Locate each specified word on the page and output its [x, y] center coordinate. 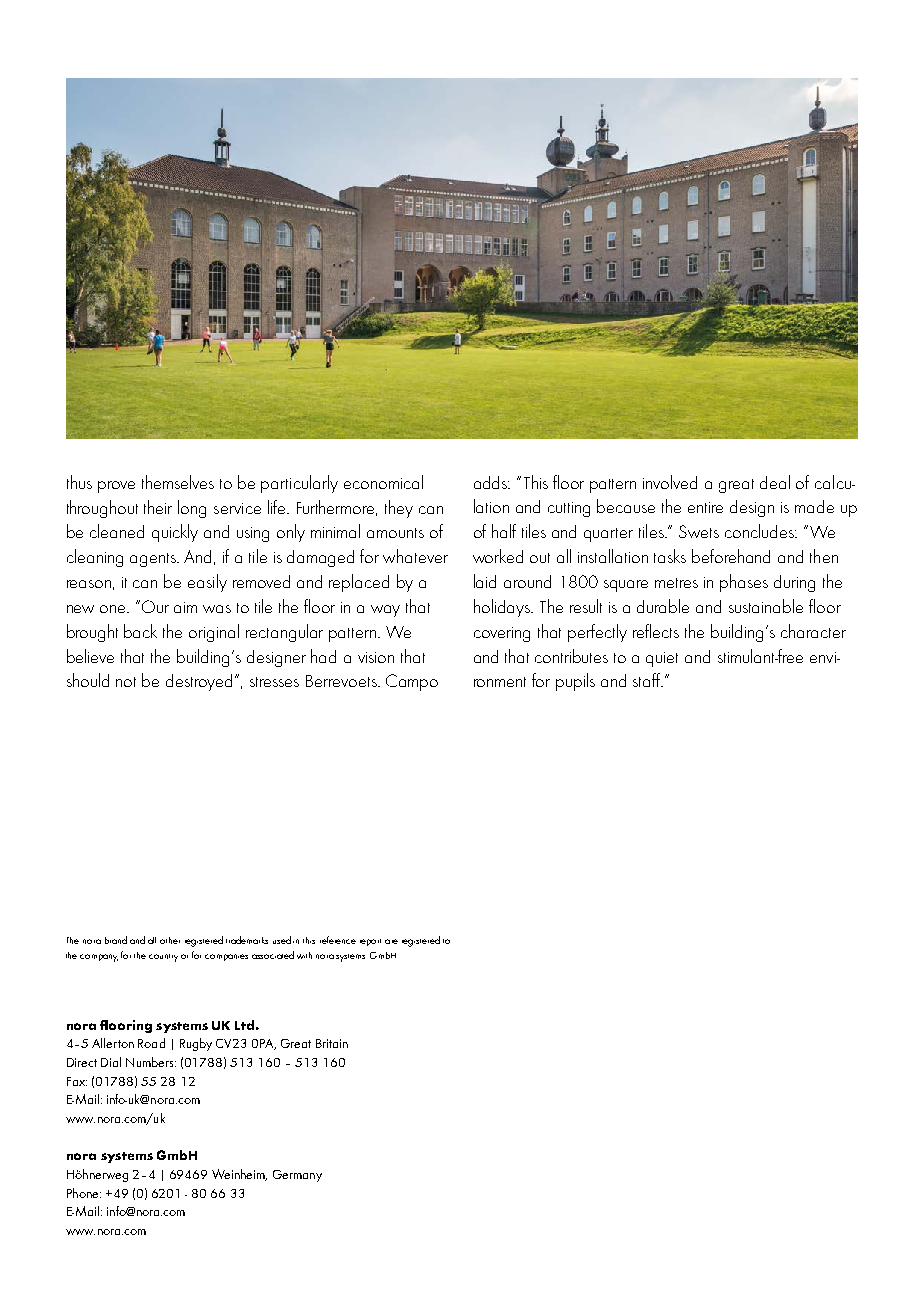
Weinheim [239, 1175]
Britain [332, 1043]
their [158, 507]
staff [648, 680]
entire [705, 507]
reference [338, 940]
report [370, 942]
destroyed [199, 682]
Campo [412, 682]
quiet [662, 659]
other [170, 940]
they [399, 509]
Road [151, 1043]
